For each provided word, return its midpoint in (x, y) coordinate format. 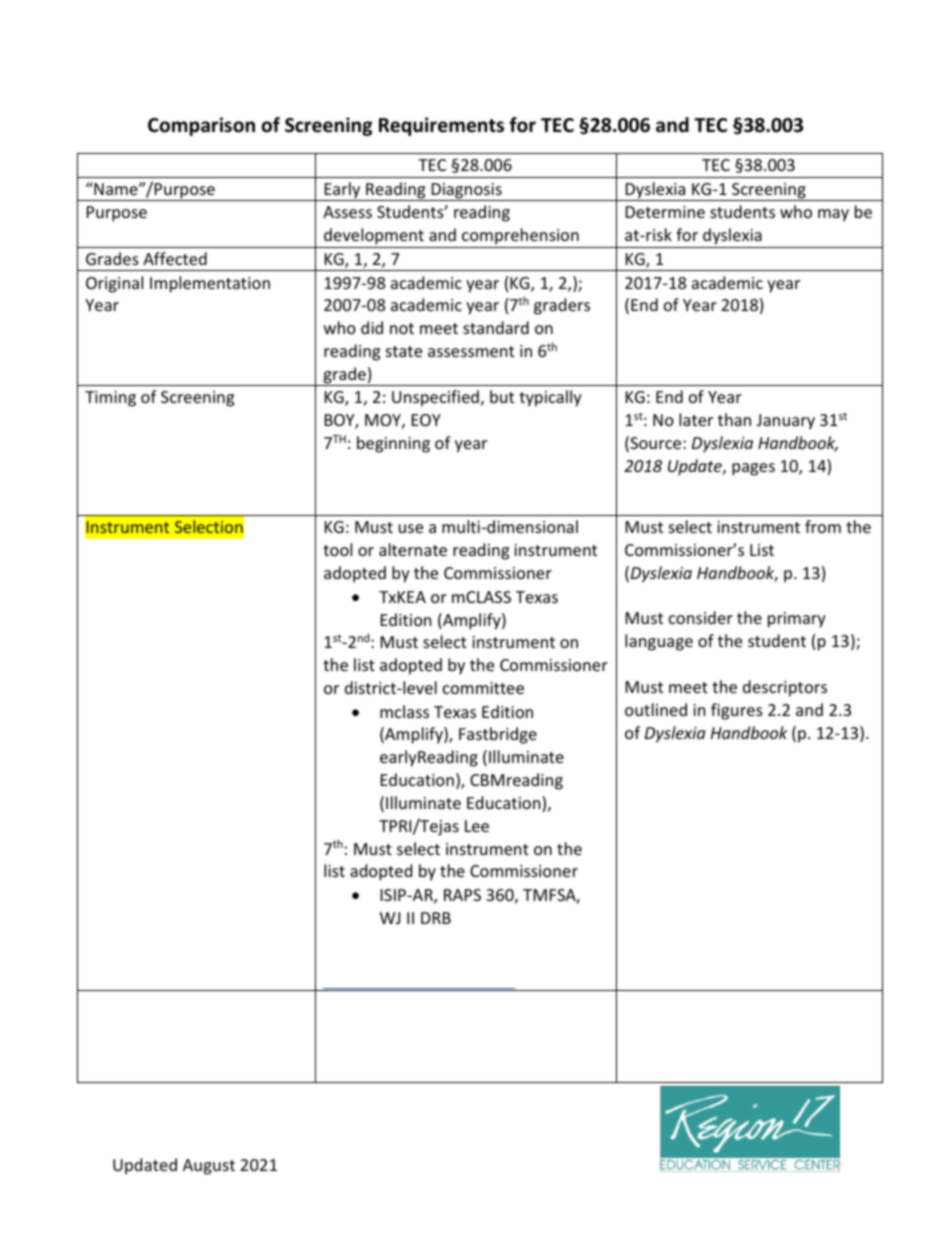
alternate (413, 549)
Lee (477, 826)
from (823, 526)
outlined (656, 709)
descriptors (785, 688)
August (209, 1167)
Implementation (210, 284)
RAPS (462, 895)
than (734, 419)
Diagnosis (466, 192)
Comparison (201, 126)
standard (496, 327)
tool (337, 549)
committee (483, 688)
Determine (665, 212)
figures (737, 711)
